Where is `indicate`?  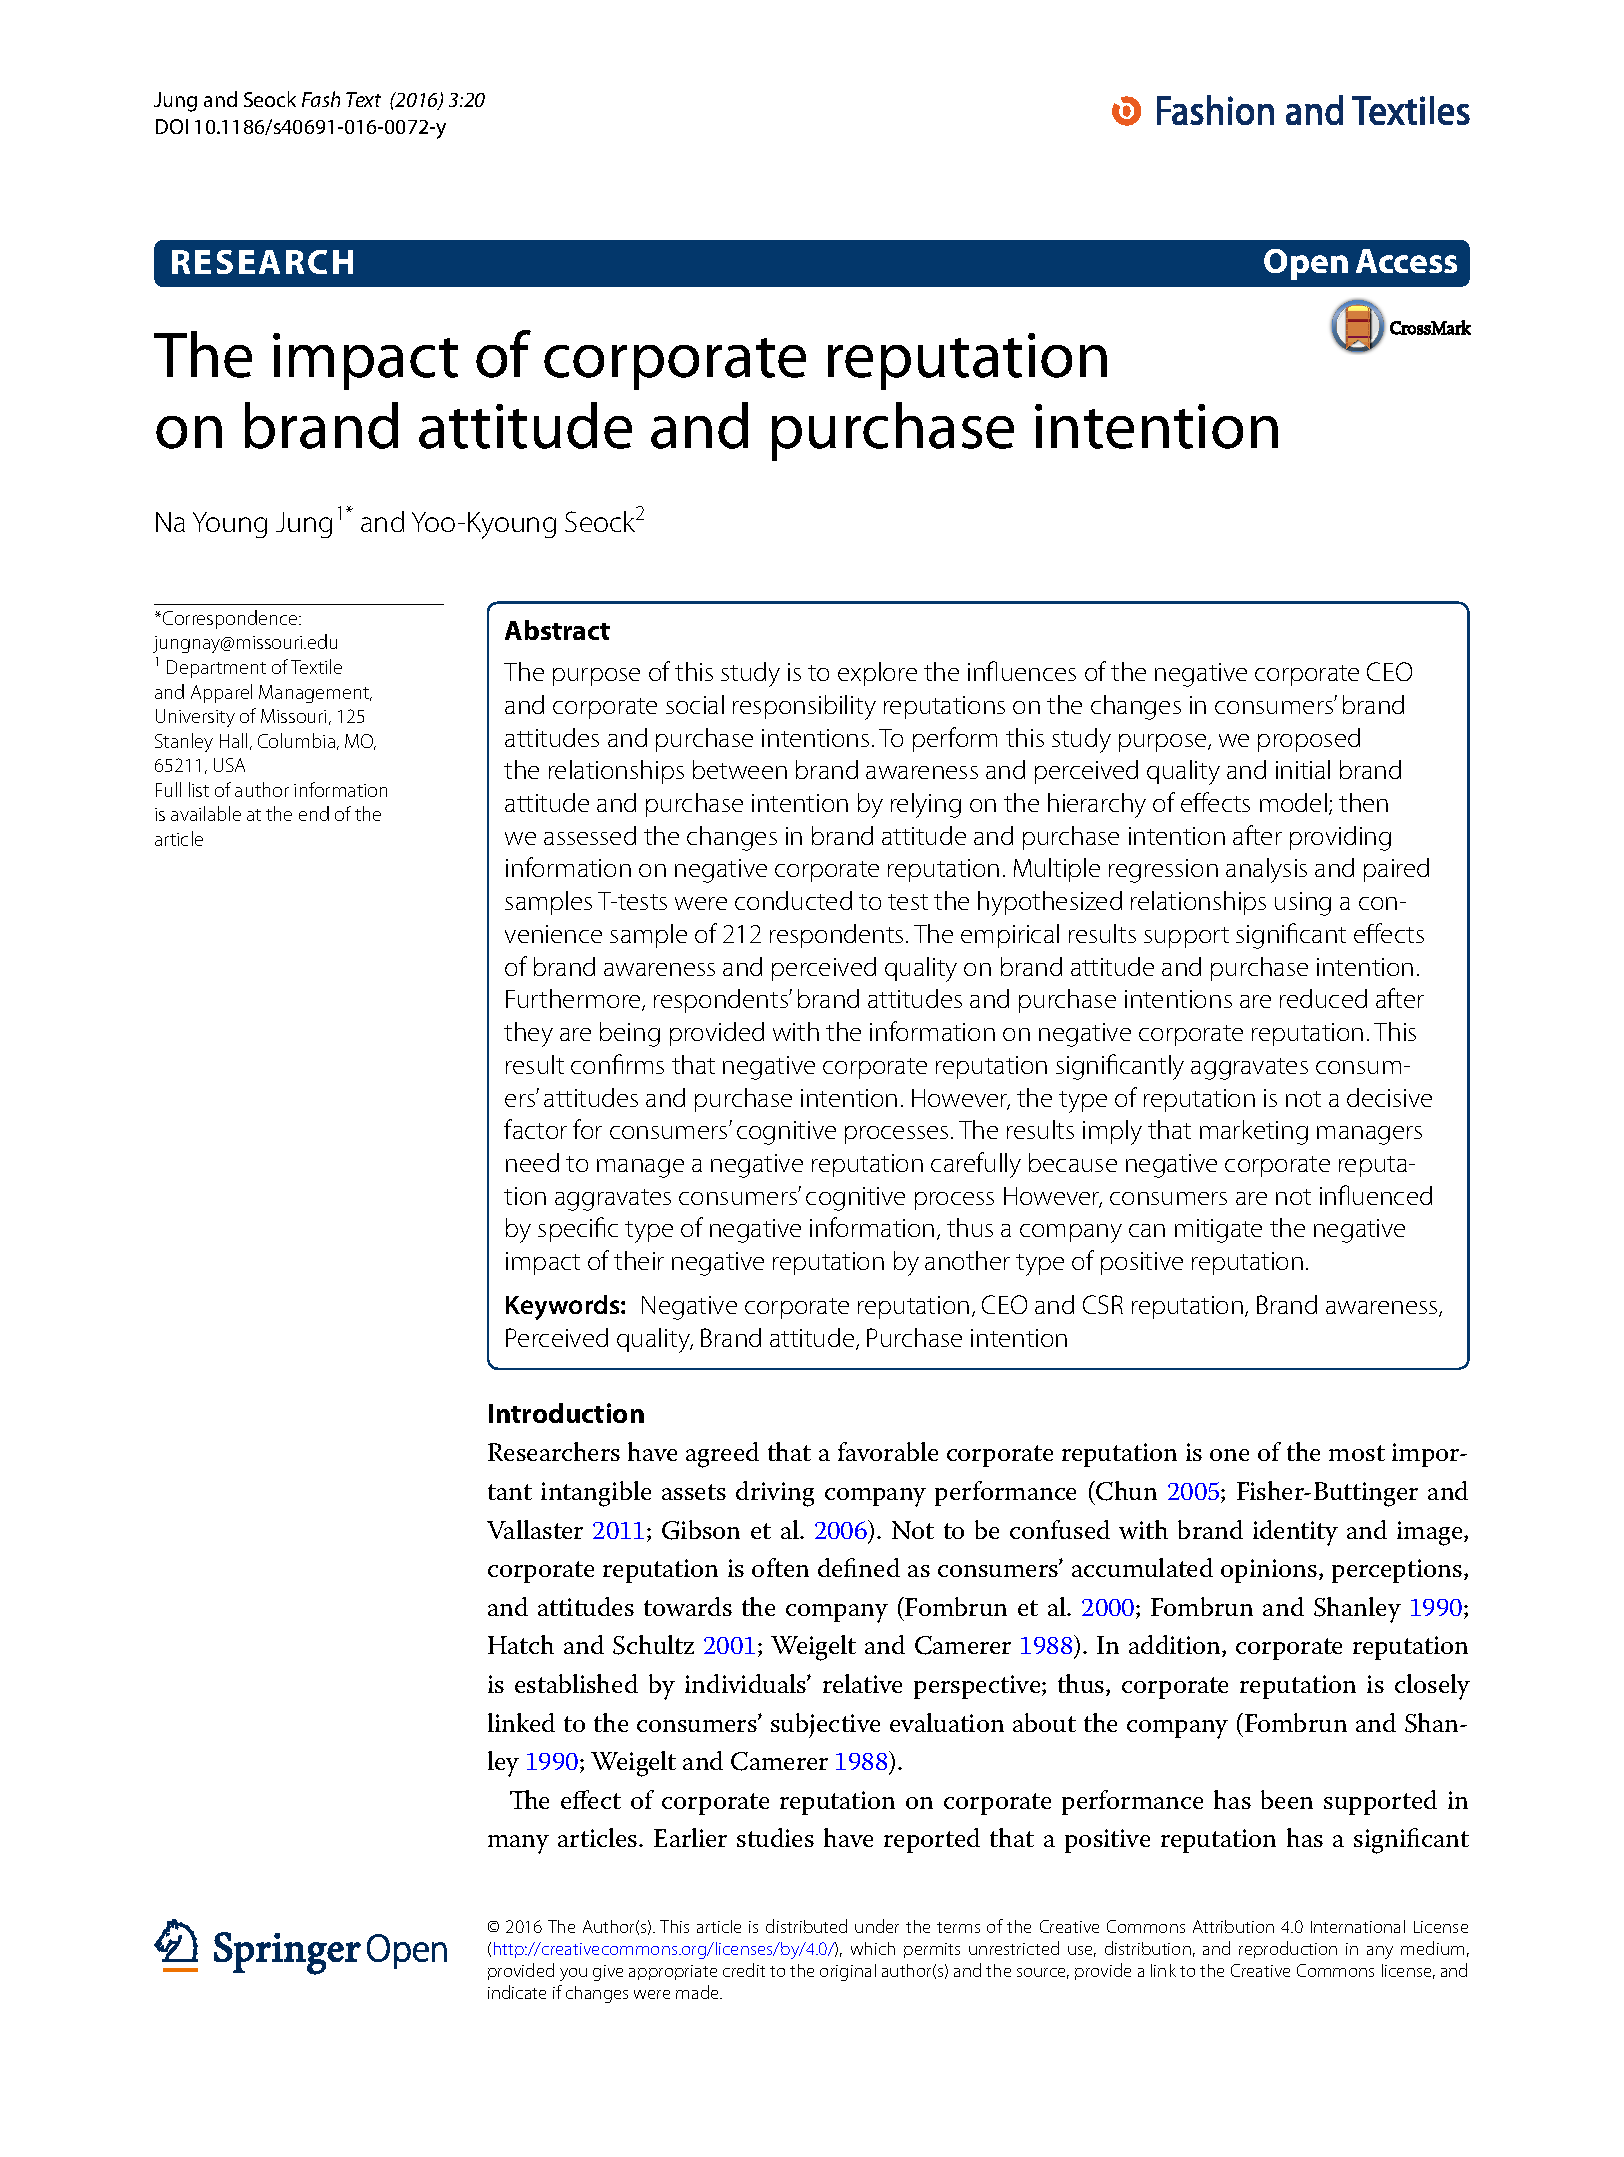
indicate is located at coordinates (517, 1992).
